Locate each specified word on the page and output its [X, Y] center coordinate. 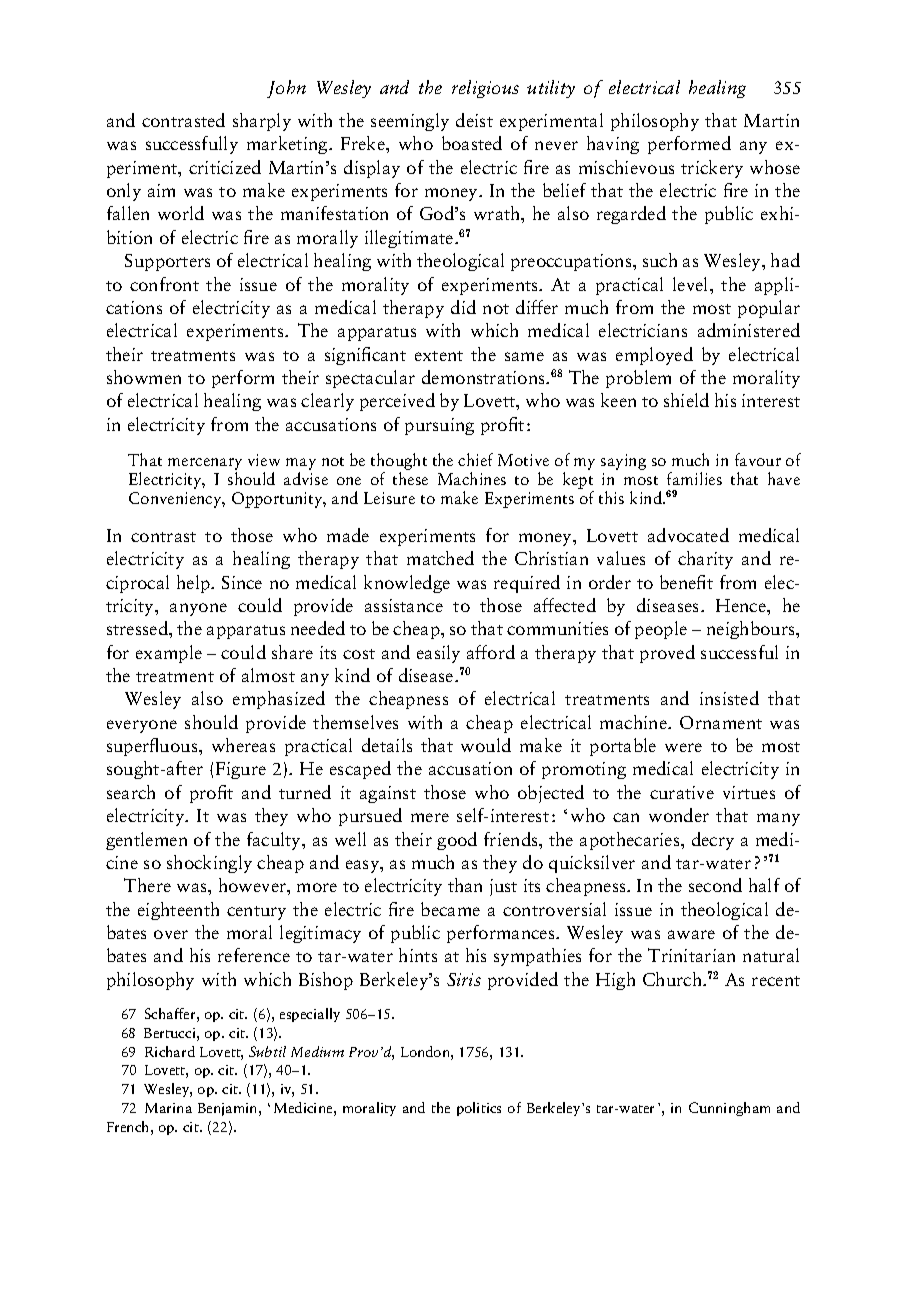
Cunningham [729, 1109]
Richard [170, 1051]
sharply [262, 122]
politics [479, 1109]
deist [474, 120]
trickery [712, 169]
